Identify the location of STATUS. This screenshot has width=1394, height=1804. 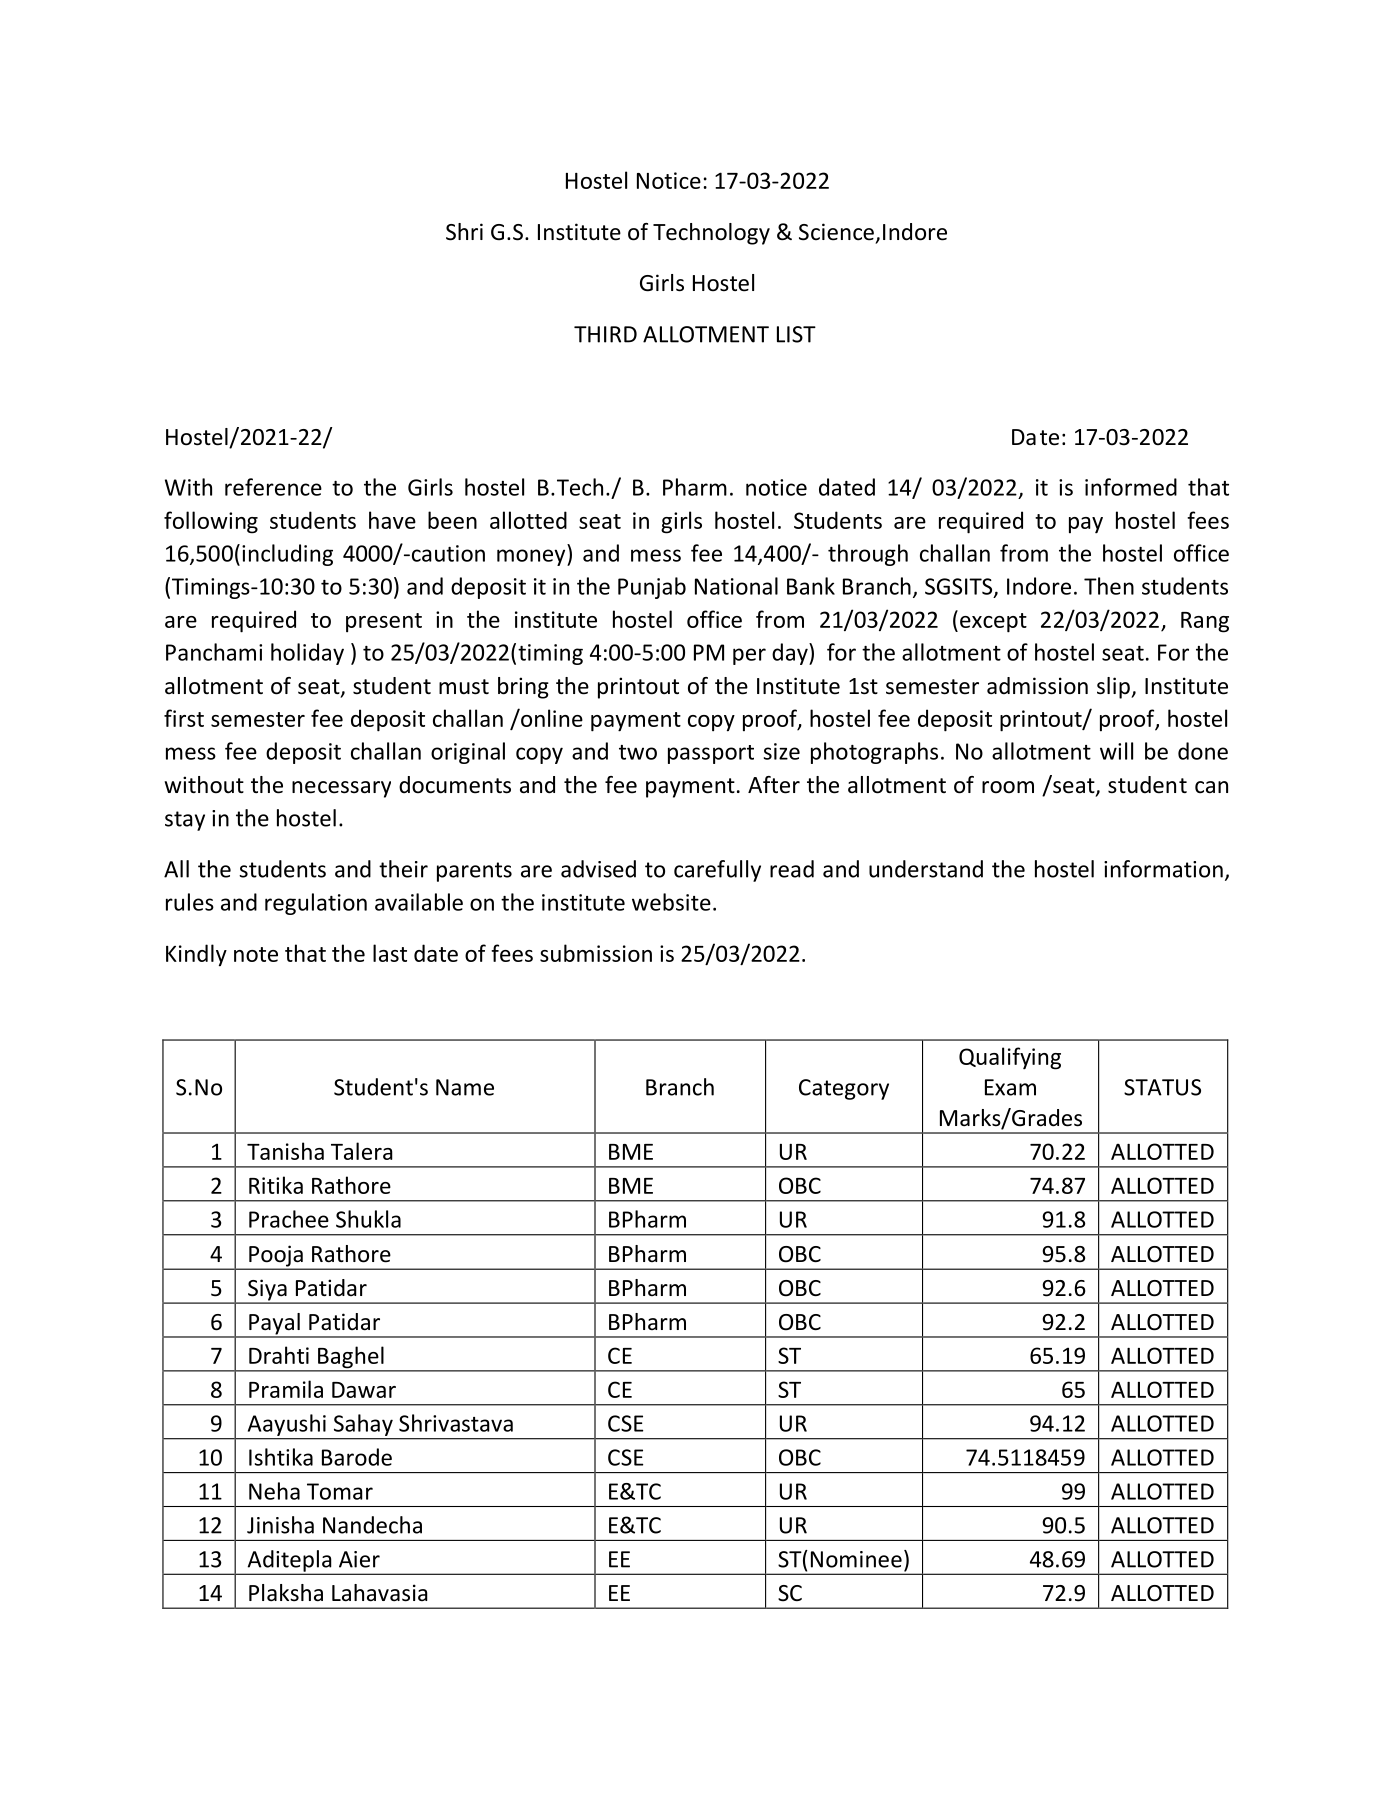
(1162, 1087).
